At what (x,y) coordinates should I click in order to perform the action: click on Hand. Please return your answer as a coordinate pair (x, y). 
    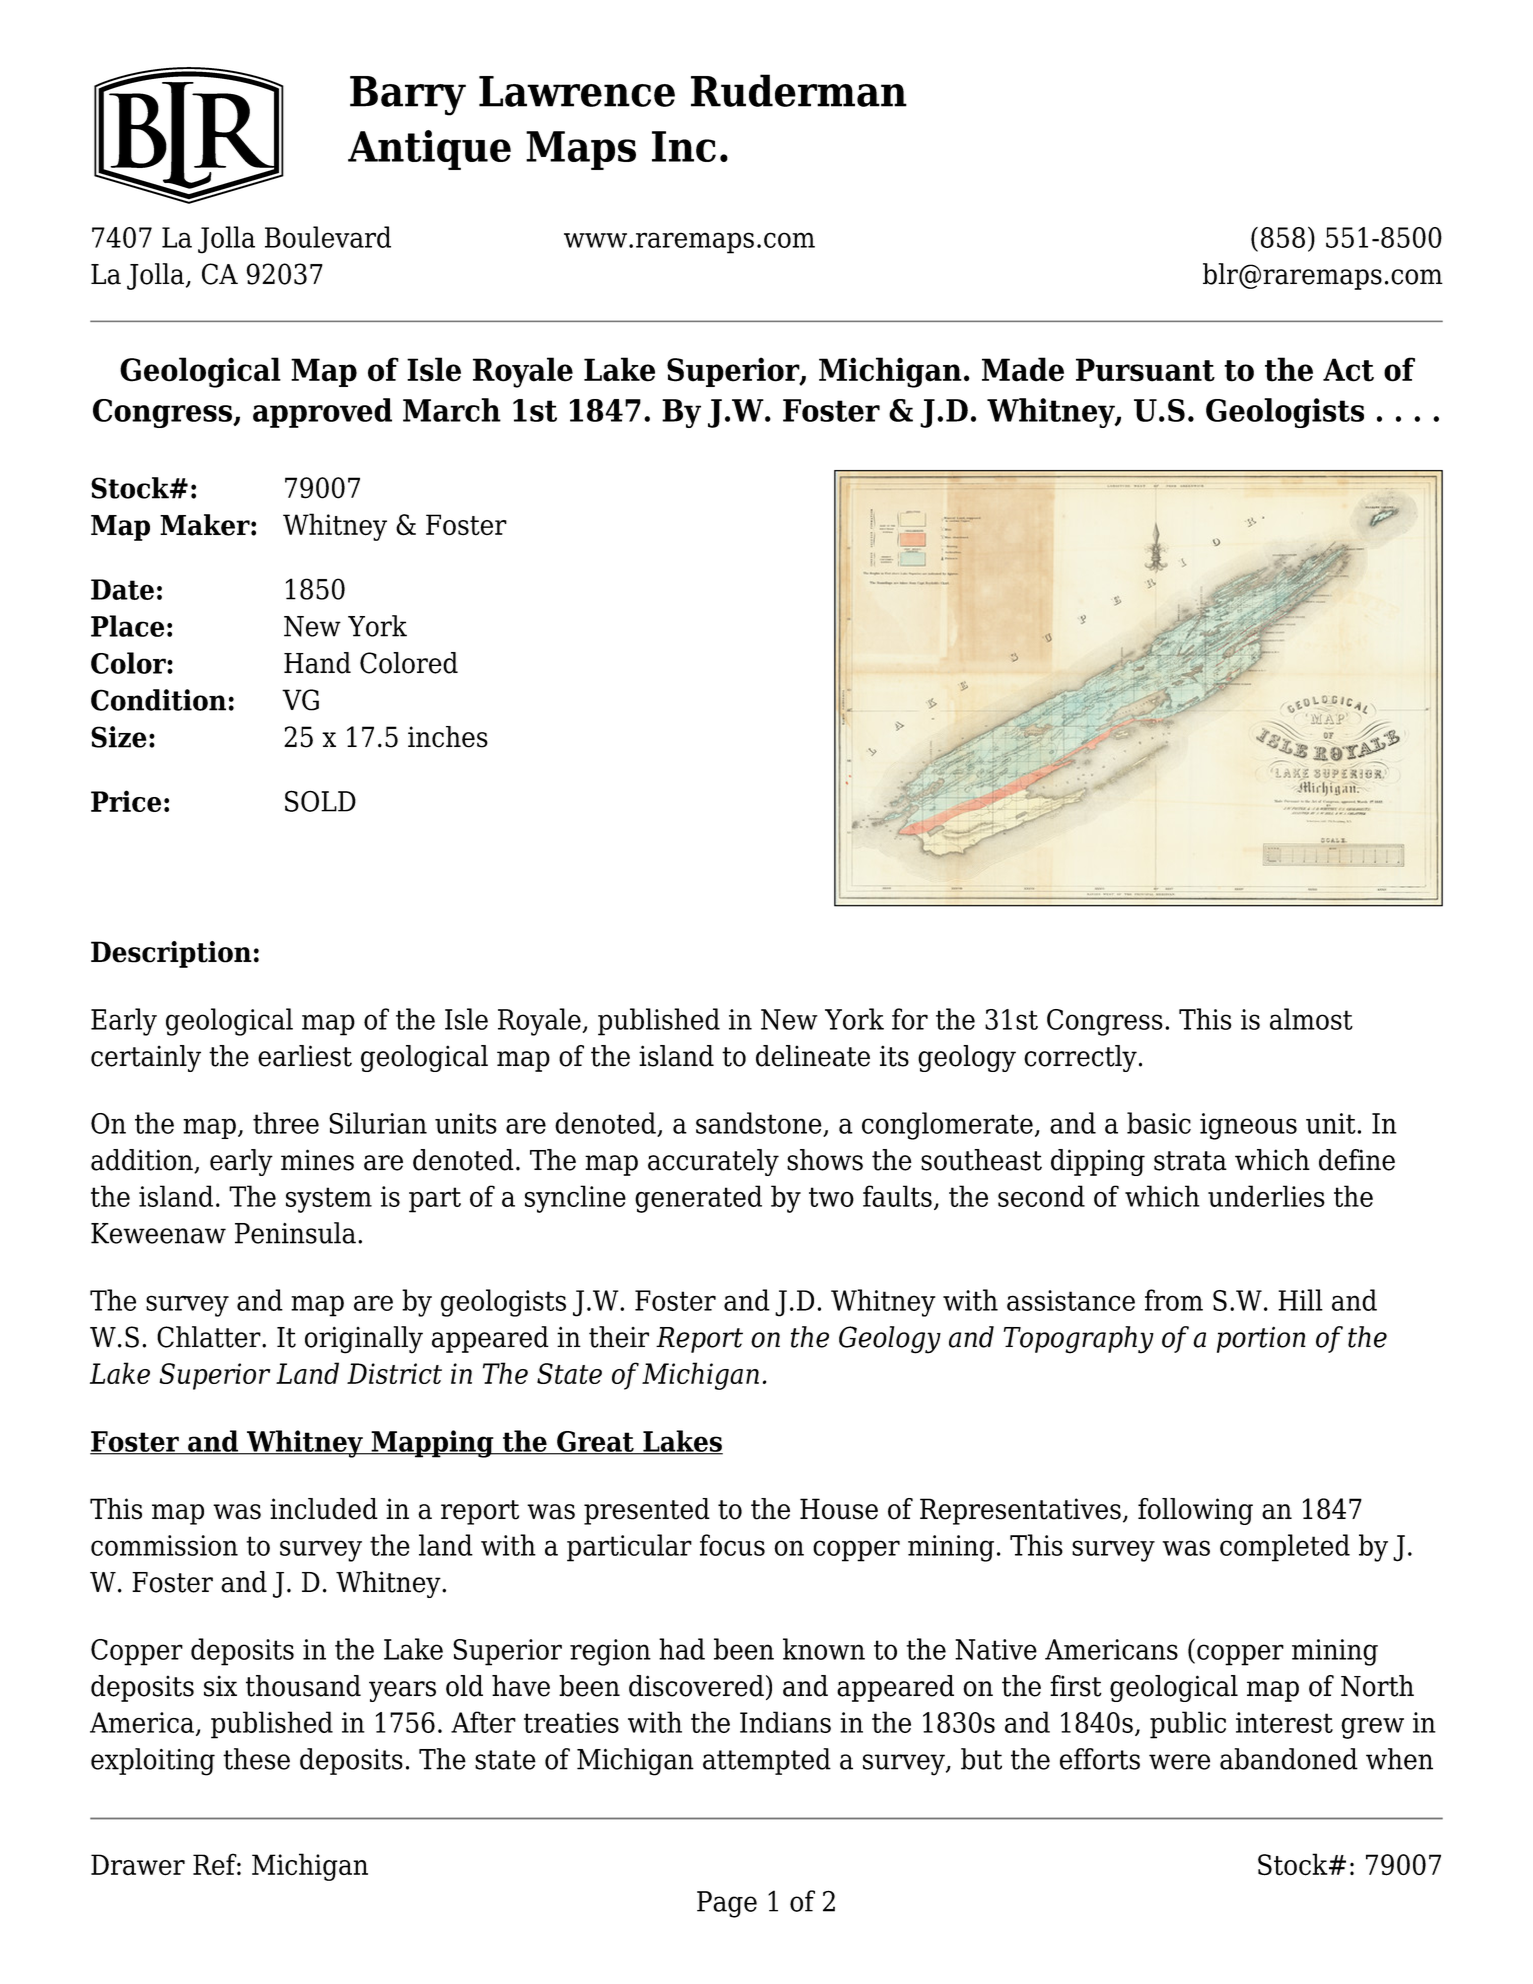
    Looking at the image, I should click on (317, 663).
